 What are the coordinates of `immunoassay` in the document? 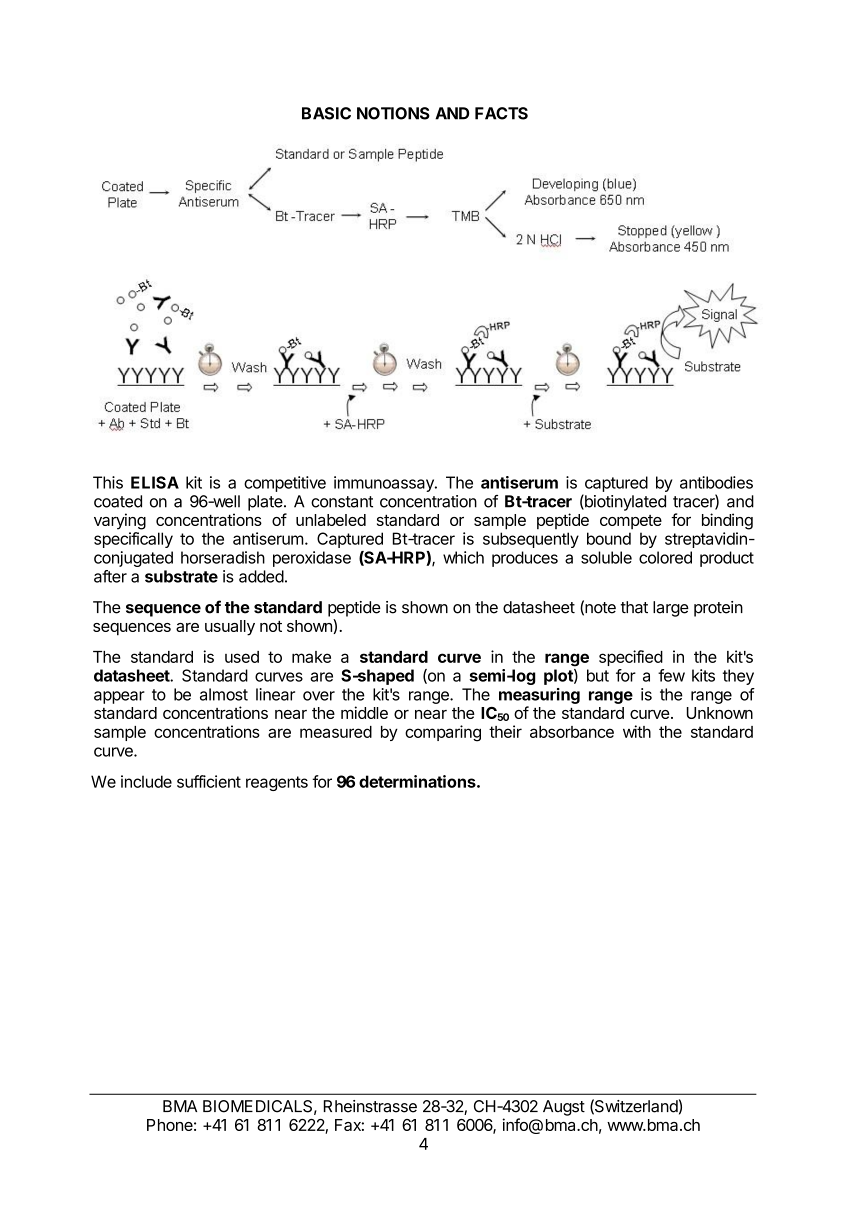 It's located at (385, 484).
